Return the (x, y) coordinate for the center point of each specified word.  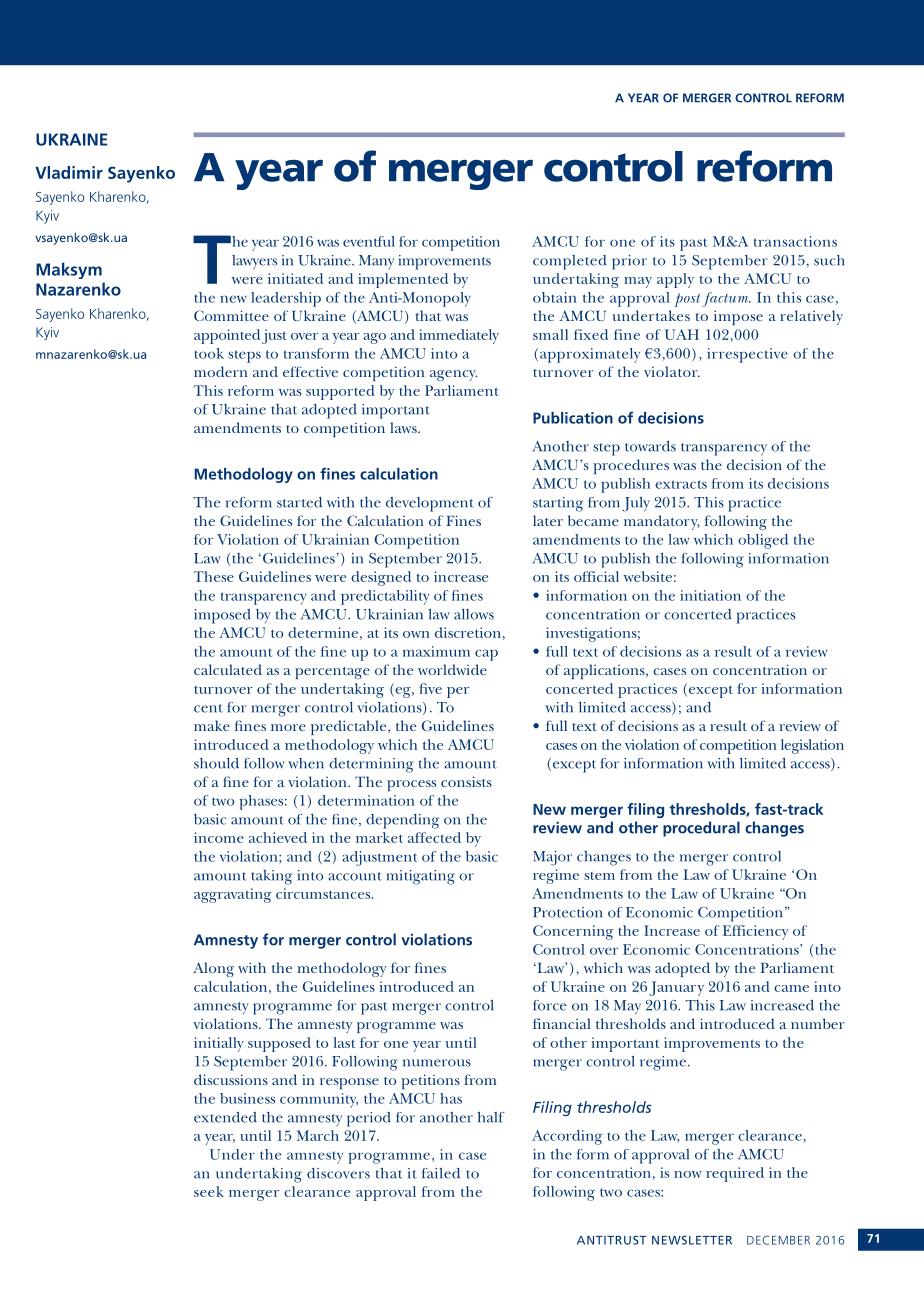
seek (209, 1191)
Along (213, 969)
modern (221, 371)
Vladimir (69, 172)
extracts (681, 484)
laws (404, 427)
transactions (795, 241)
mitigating (421, 877)
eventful (369, 241)
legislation (812, 746)
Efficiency (755, 932)
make (212, 725)
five (430, 688)
